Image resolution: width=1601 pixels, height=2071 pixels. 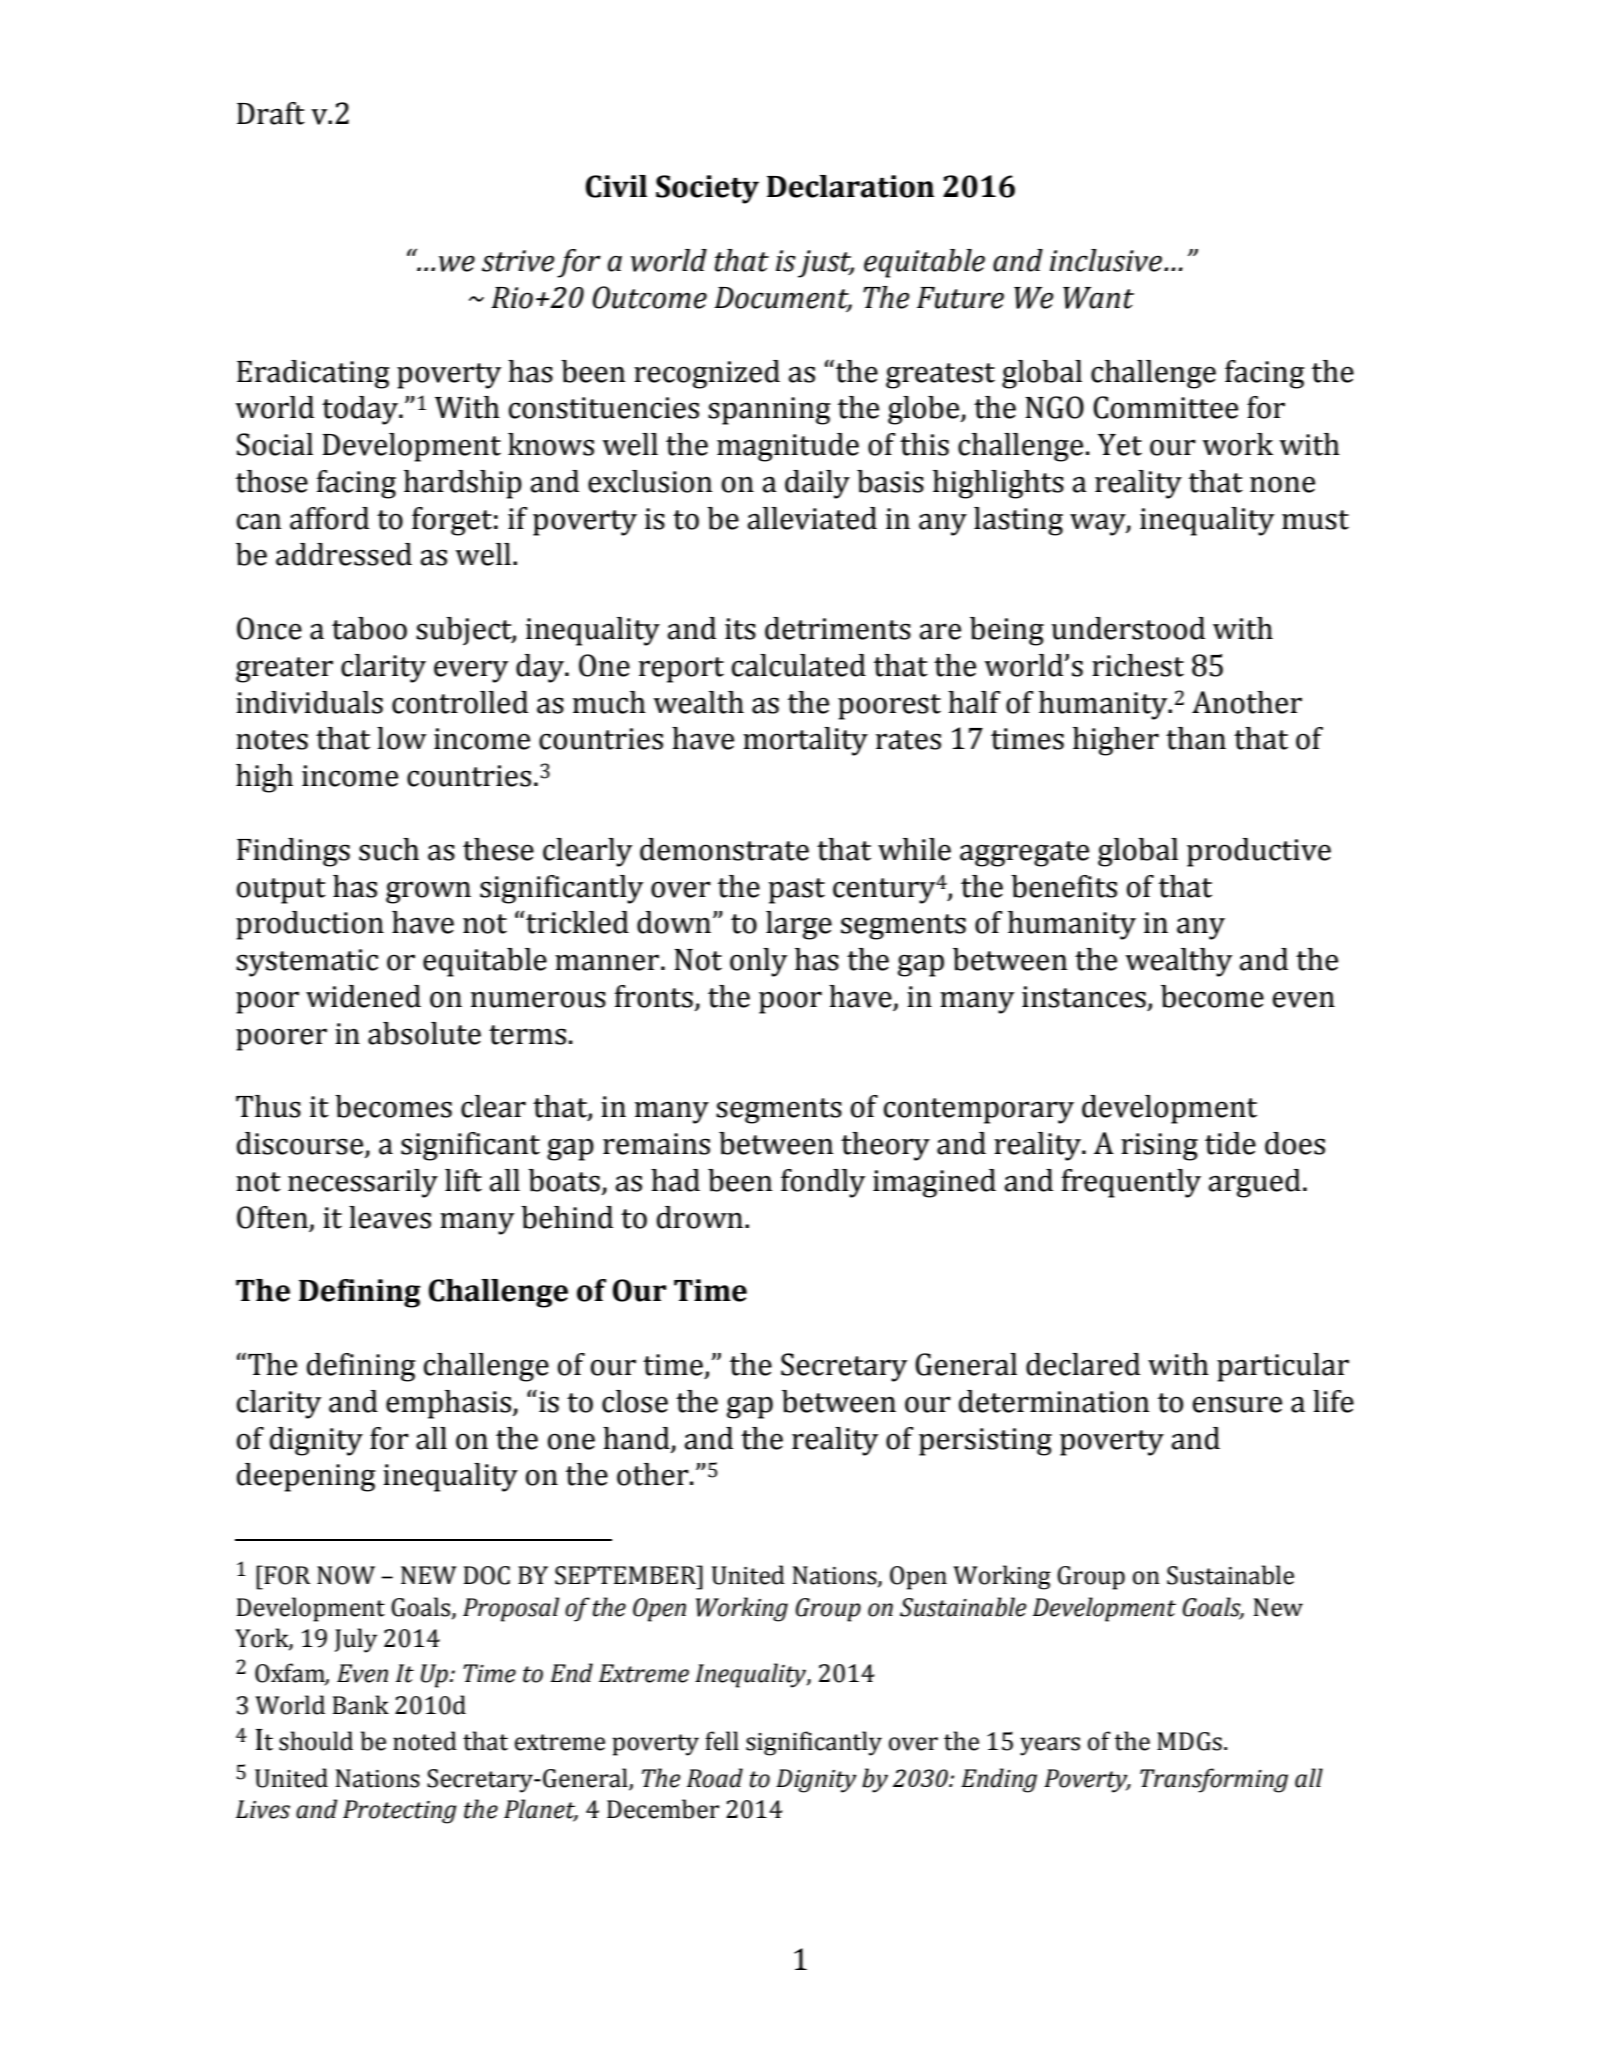 I want to click on ensure, so click(x=1237, y=1404).
